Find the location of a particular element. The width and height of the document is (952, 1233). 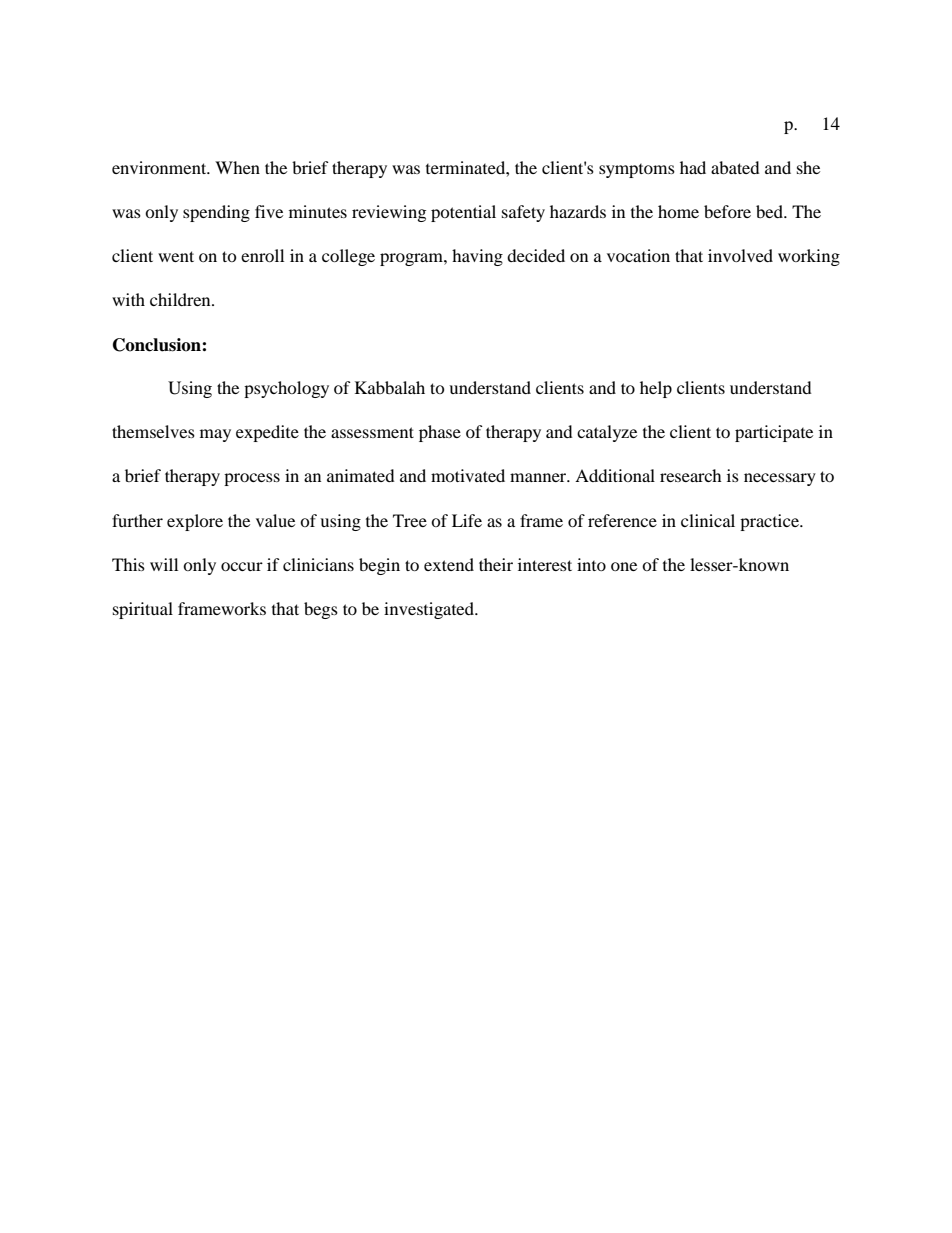

spiritual is located at coordinates (143, 610).
